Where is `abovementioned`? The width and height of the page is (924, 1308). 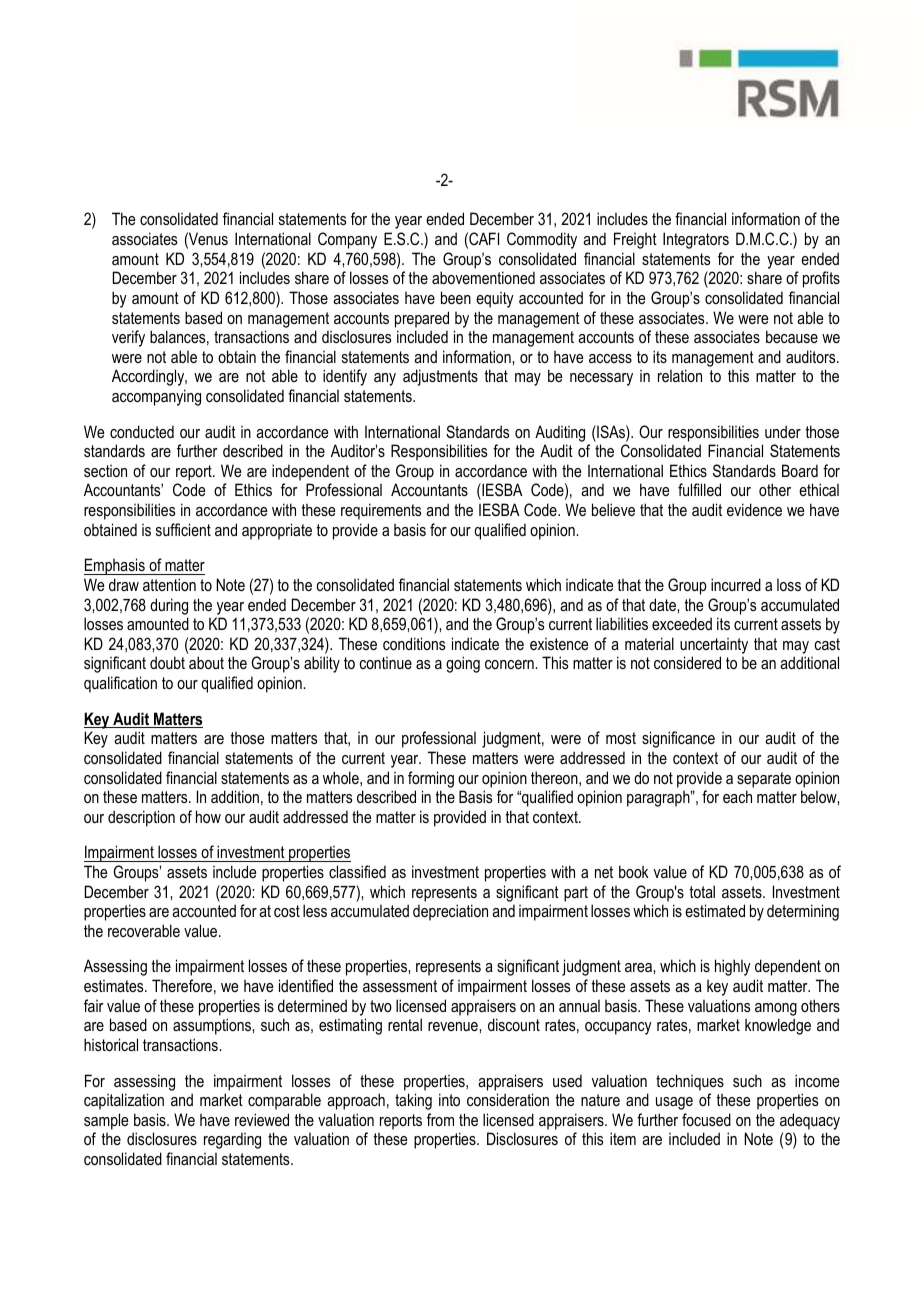
abovementioned is located at coordinates (483, 277).
